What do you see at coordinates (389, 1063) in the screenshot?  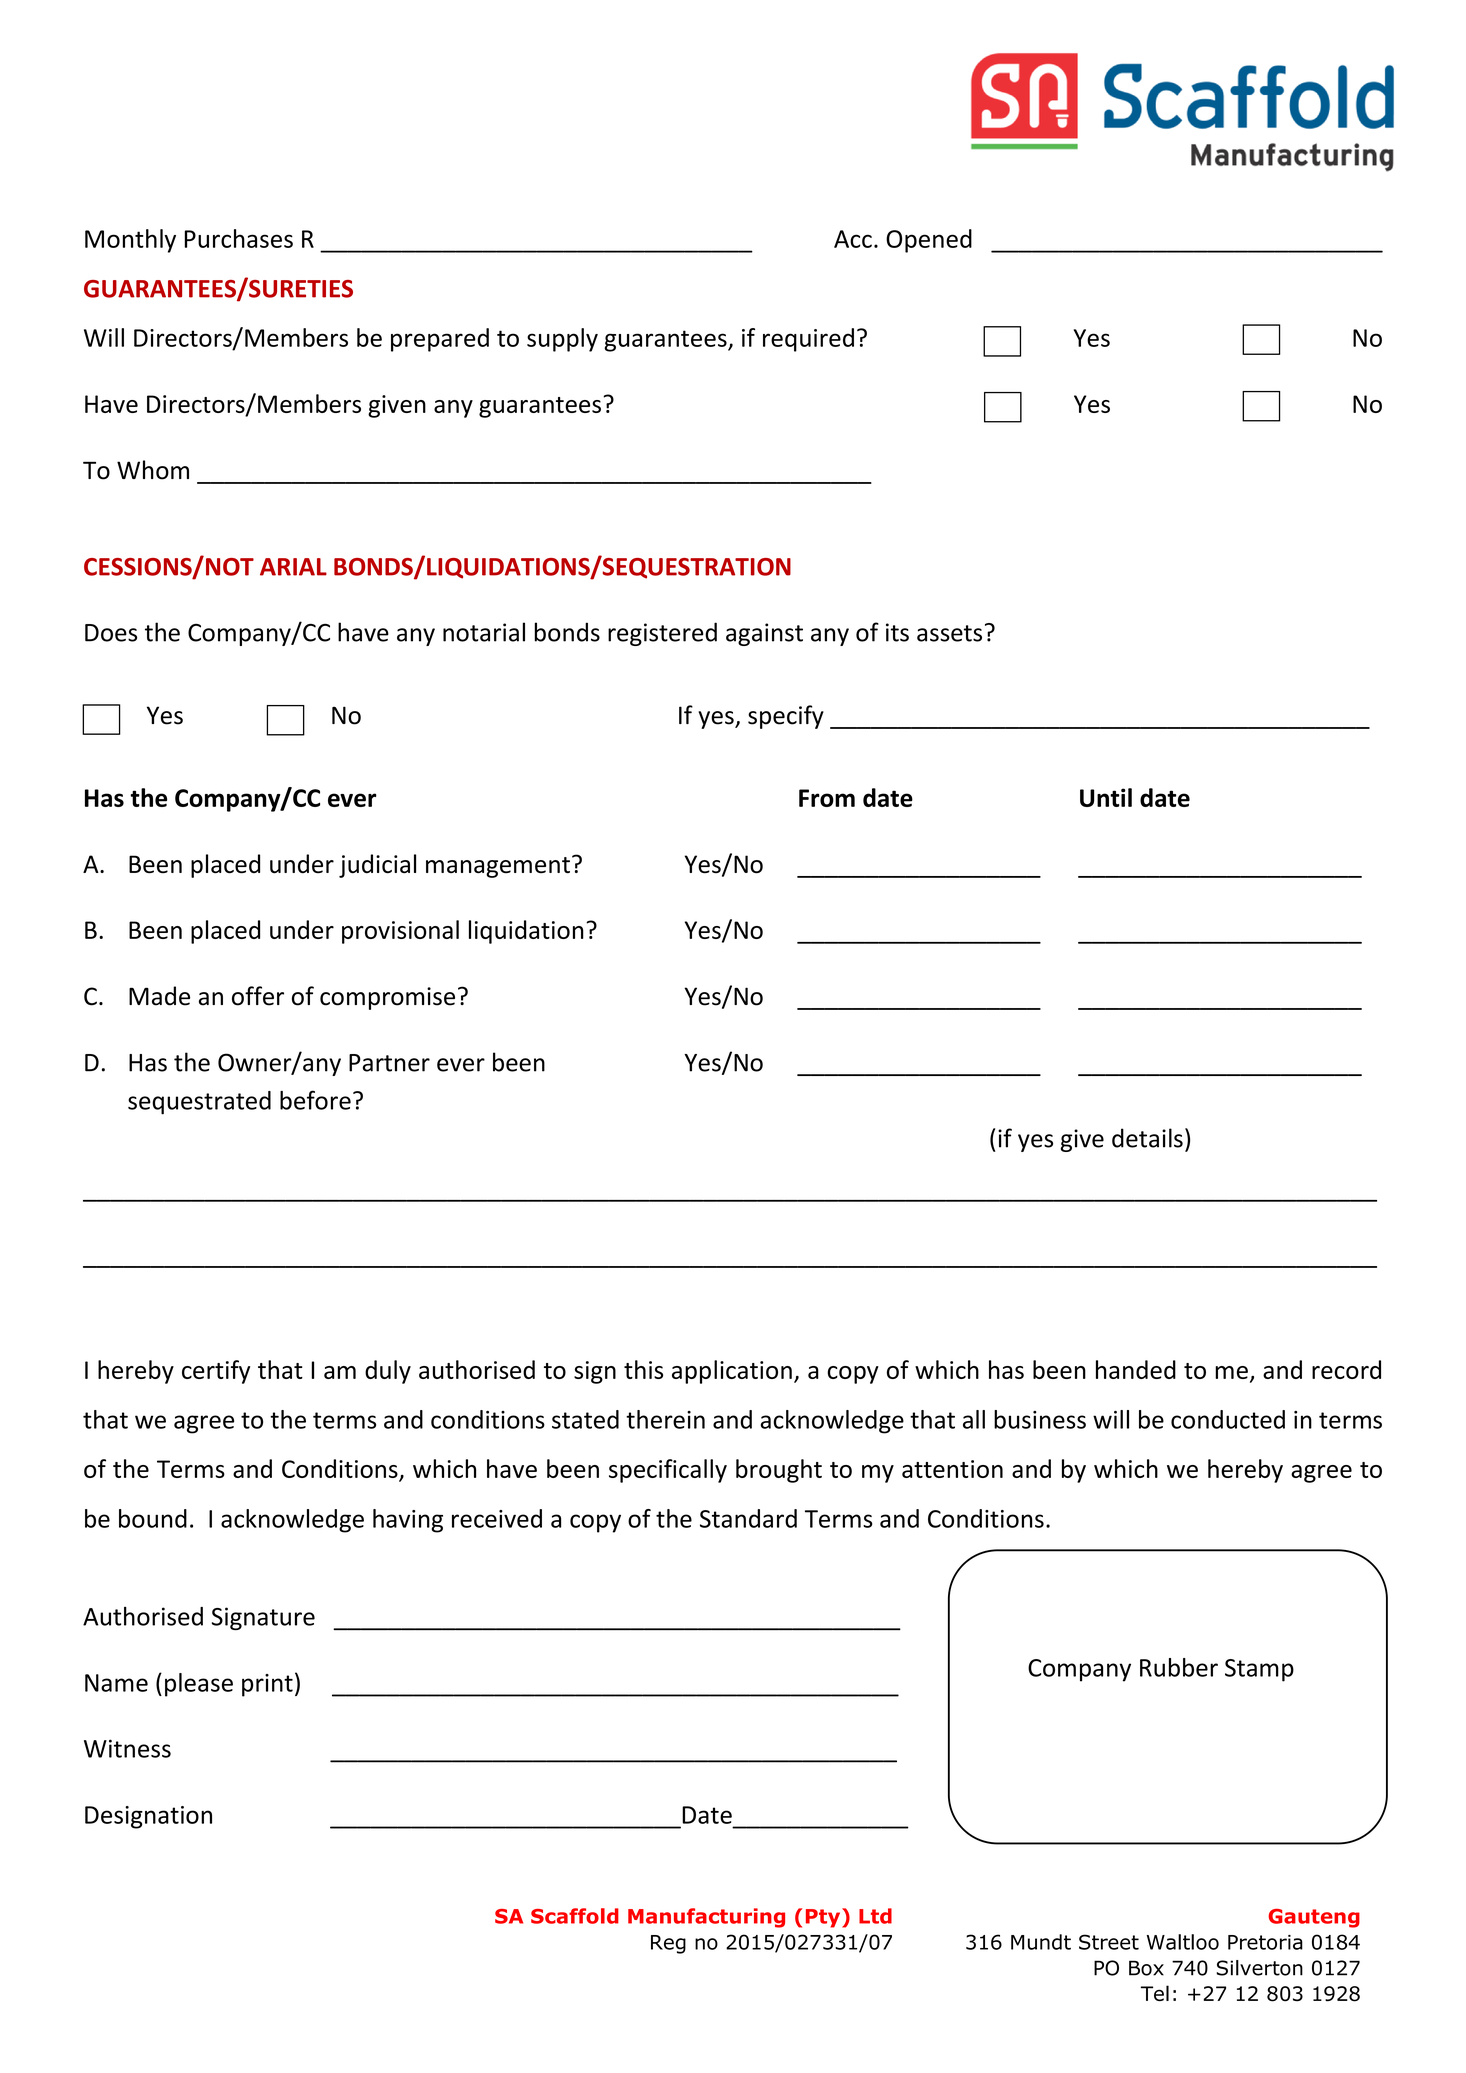 I see `Partner` at bounding box center [389, 1063].
